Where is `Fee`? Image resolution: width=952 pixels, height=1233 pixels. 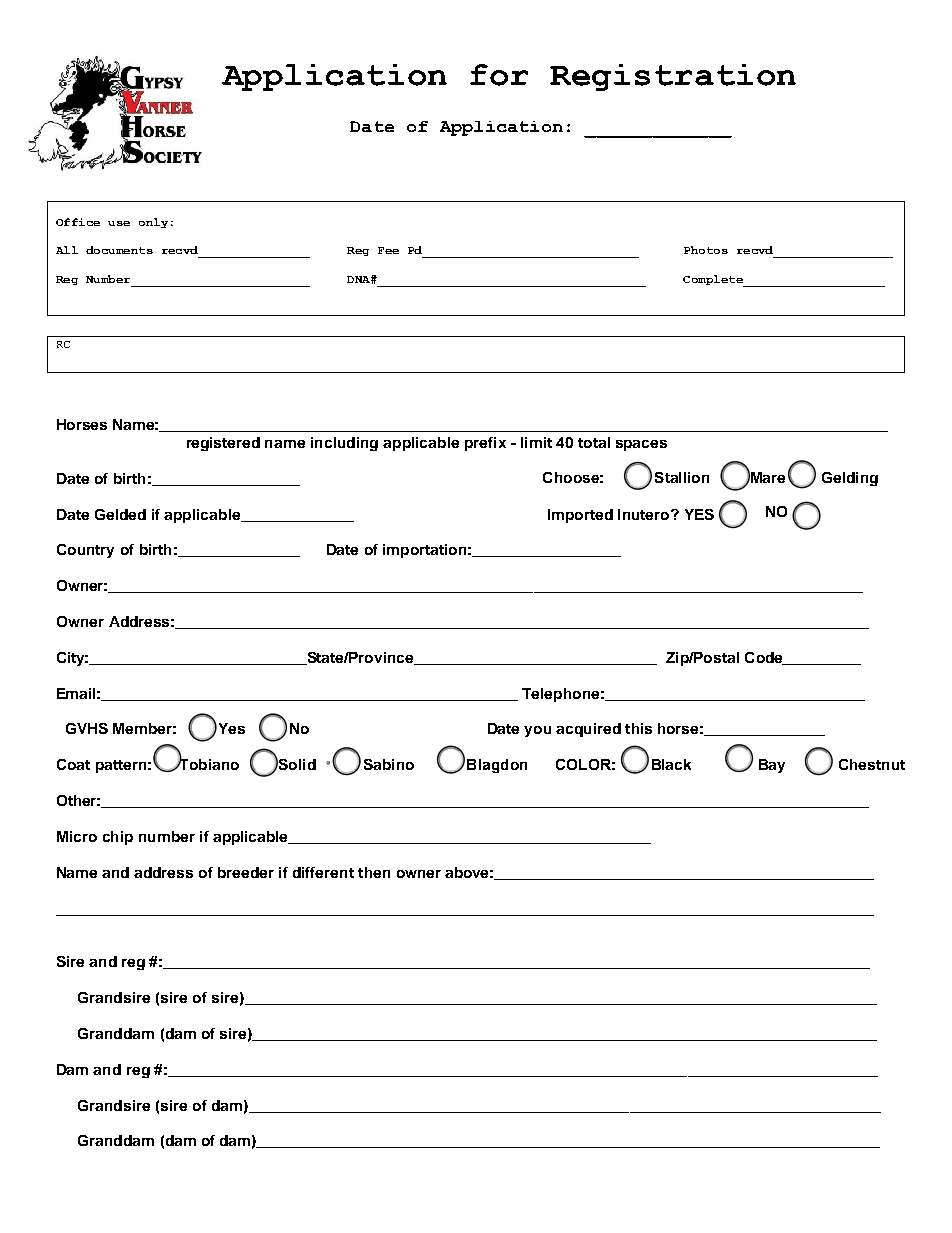
Fee is located at coordinates (388, 250).
